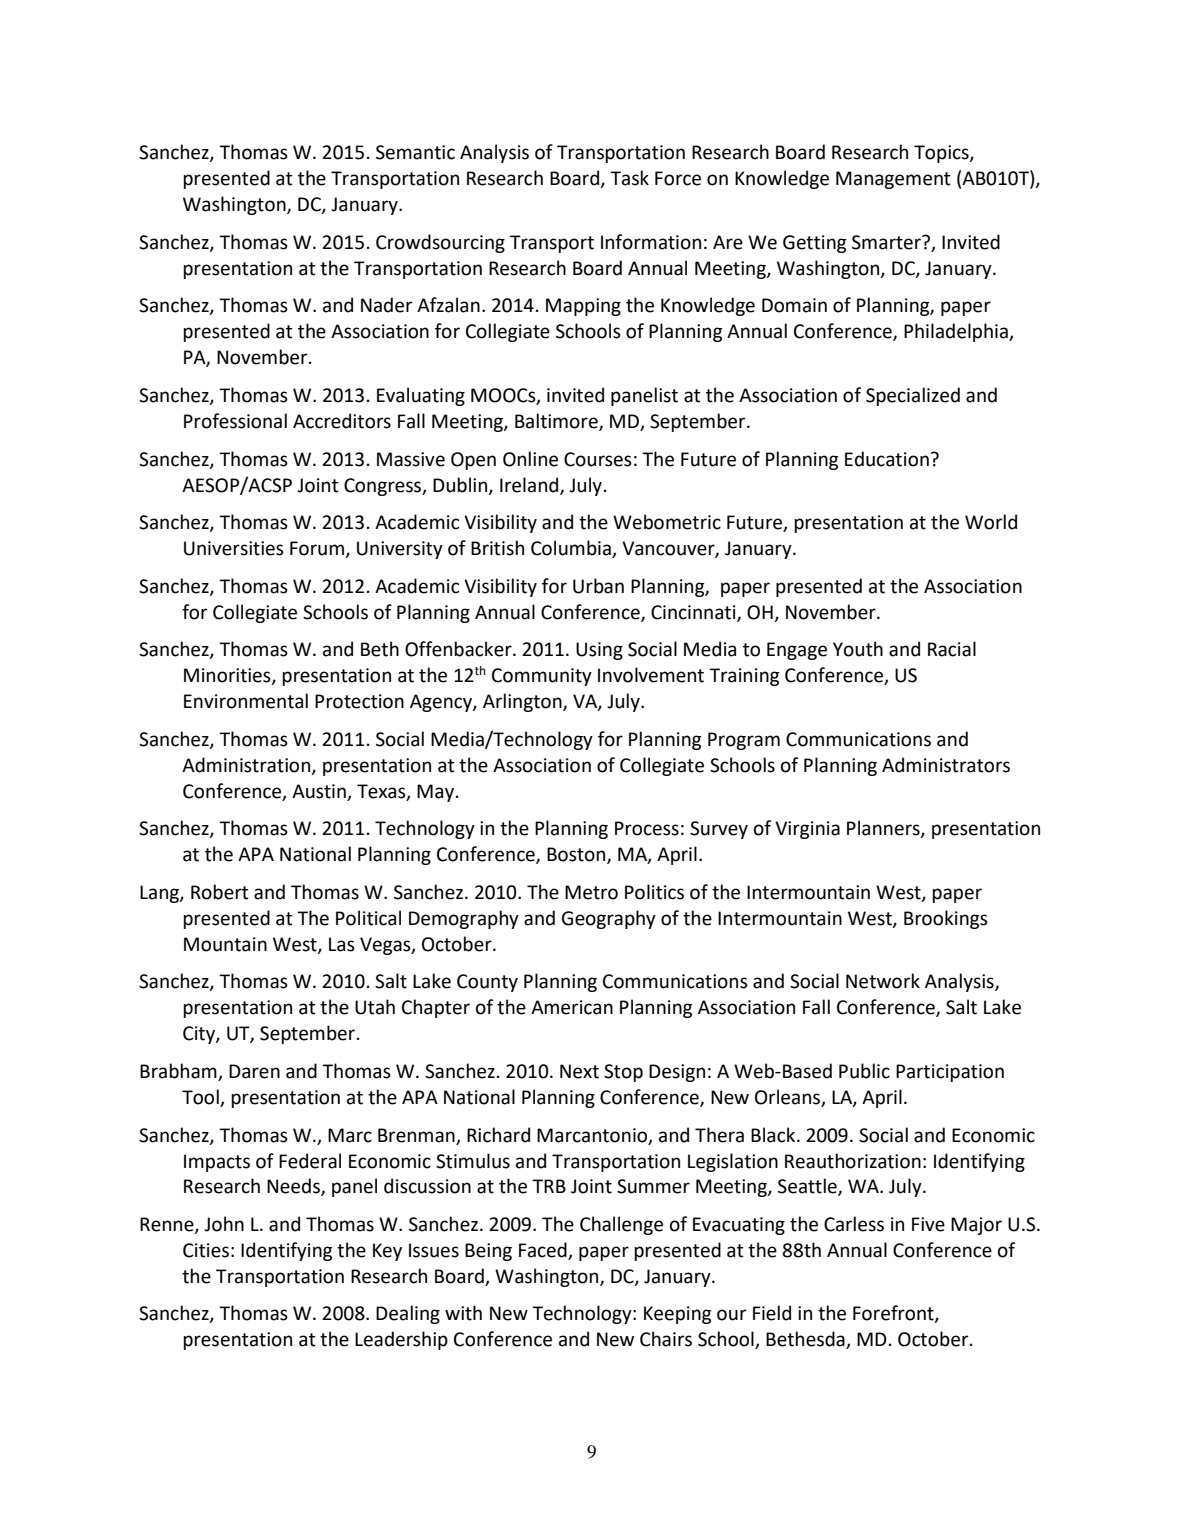 The height and width of the screenshot is (1532, 1184). What do you see at coordinates (629, 178) in the screenshot?
I see `Task` at bounding box center [629, 178].
